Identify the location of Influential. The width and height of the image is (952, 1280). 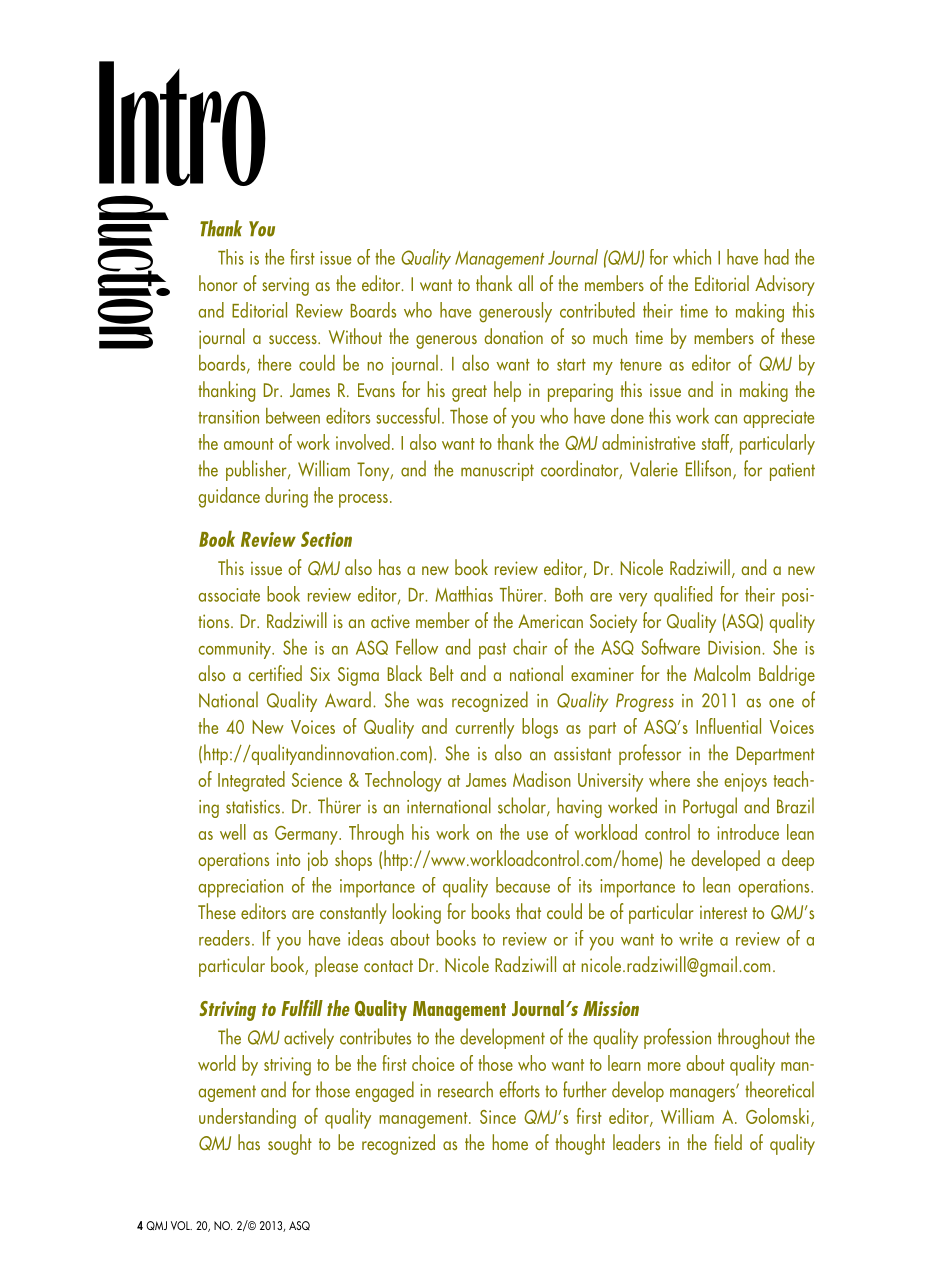
(728, 726).
